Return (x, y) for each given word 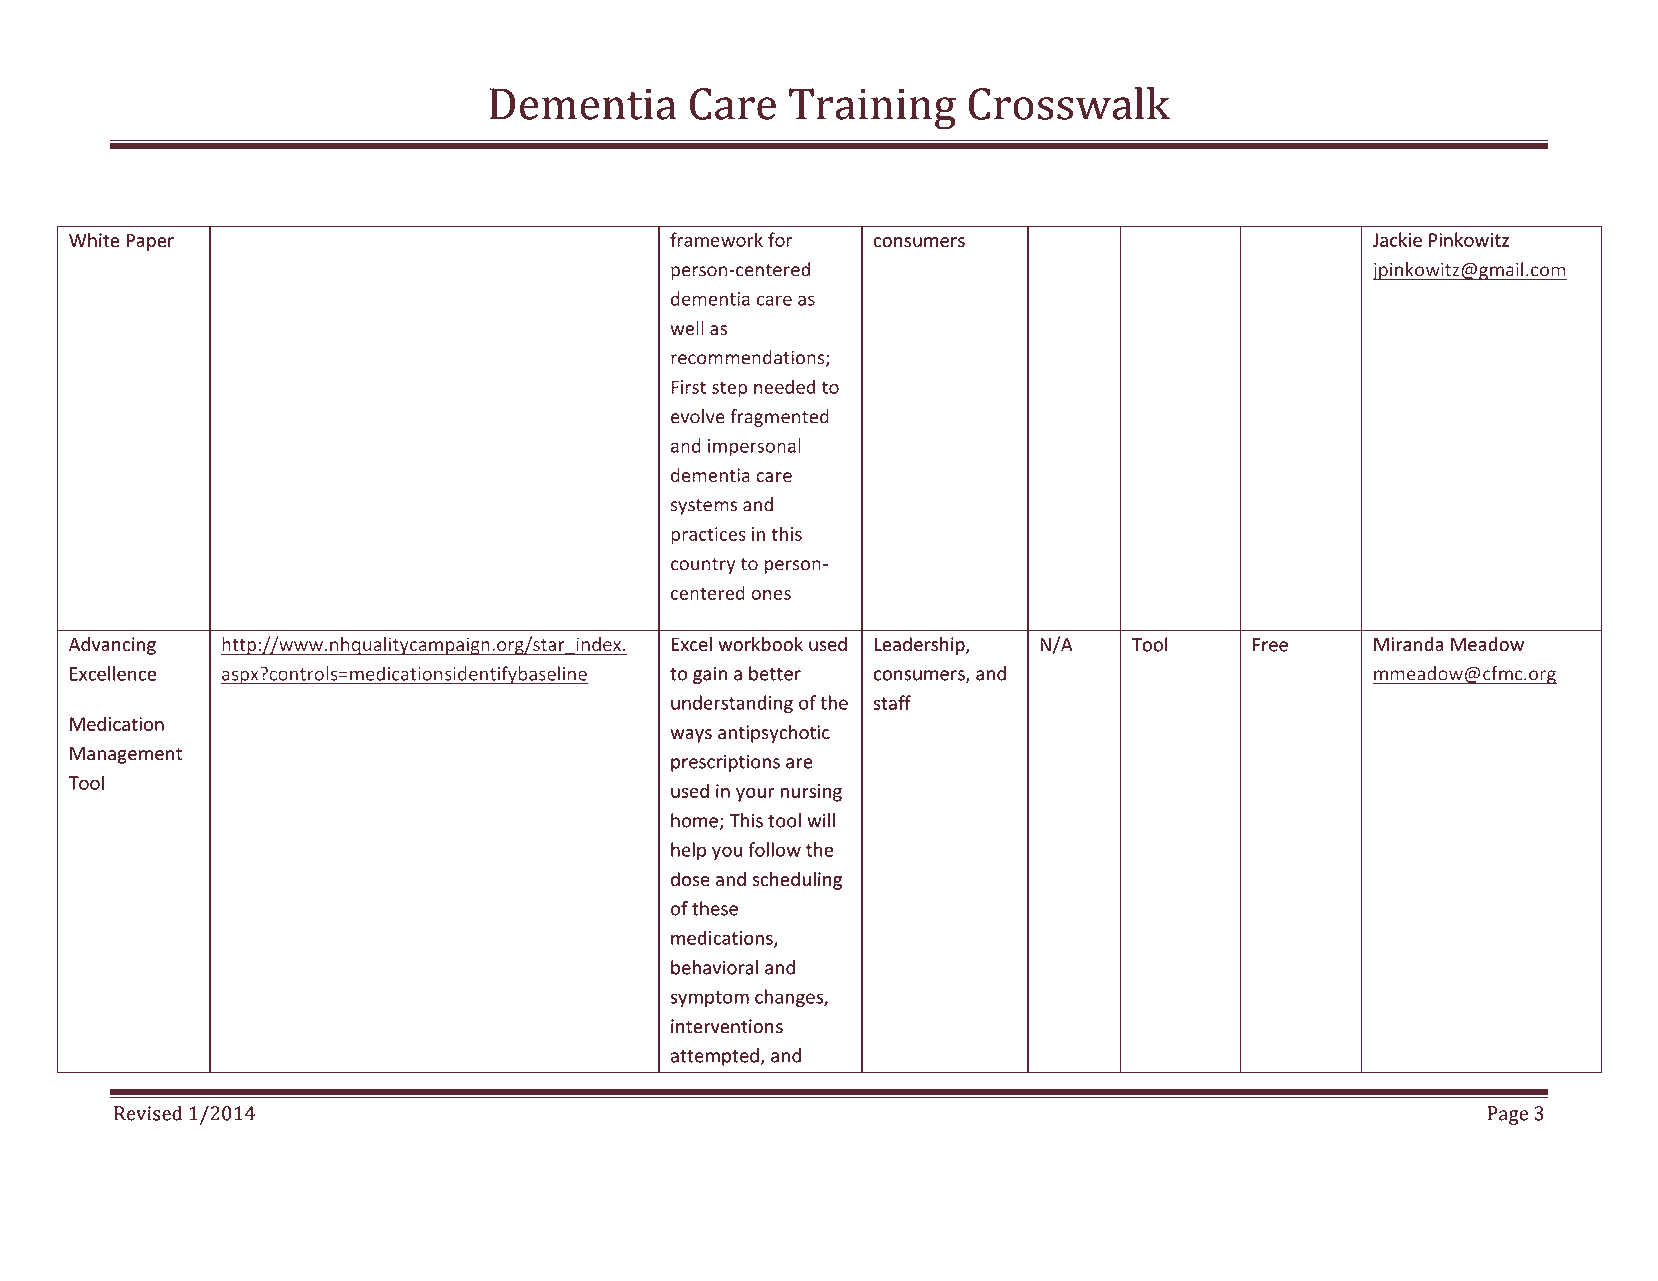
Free (1270, 645)
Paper (150, 242)
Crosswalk (1069, 103)
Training (872, 109)
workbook (760, 644)
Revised (148, 1113)
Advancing (112, 646)
